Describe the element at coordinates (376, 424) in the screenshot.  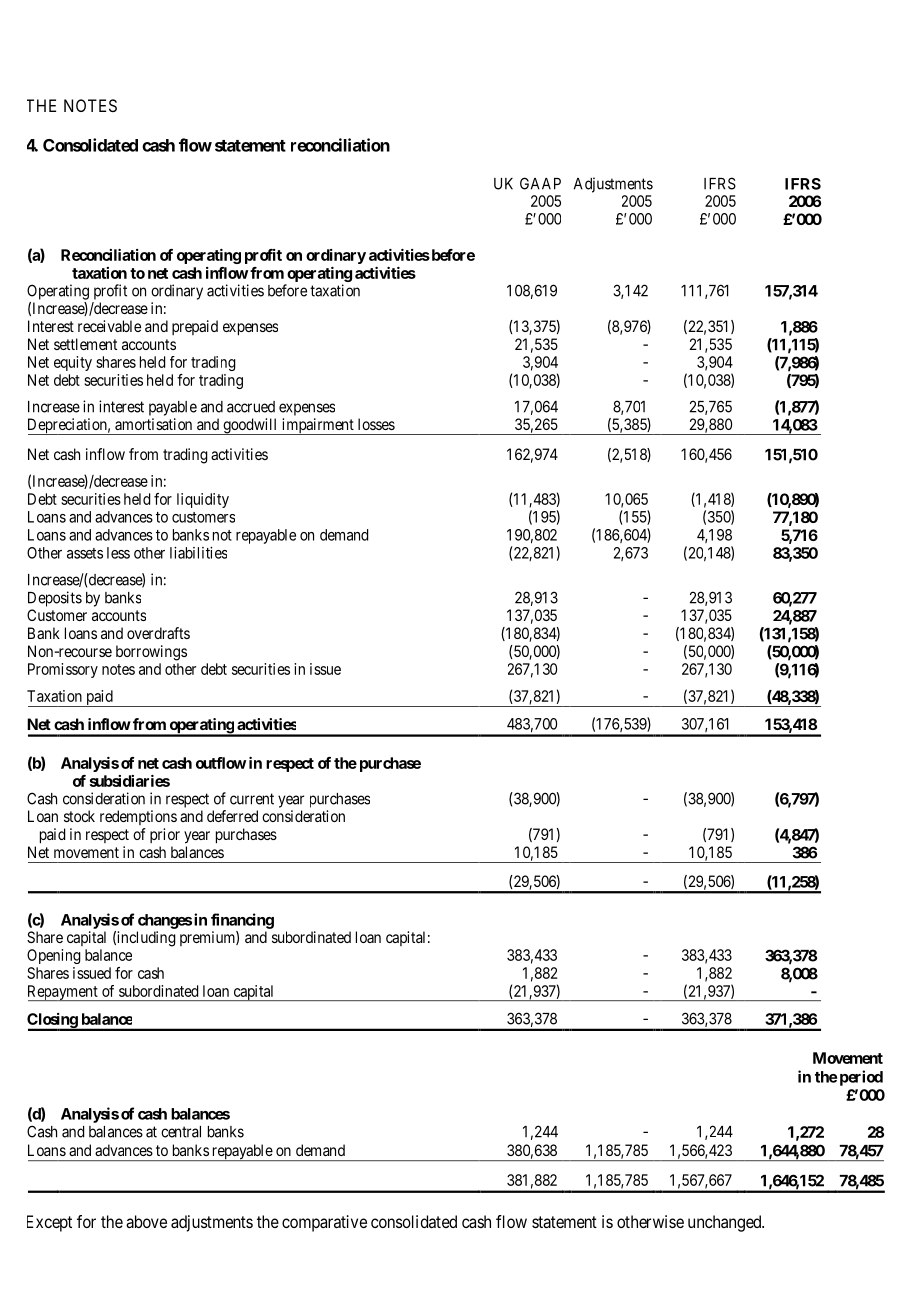
I see `losses` at that location.
